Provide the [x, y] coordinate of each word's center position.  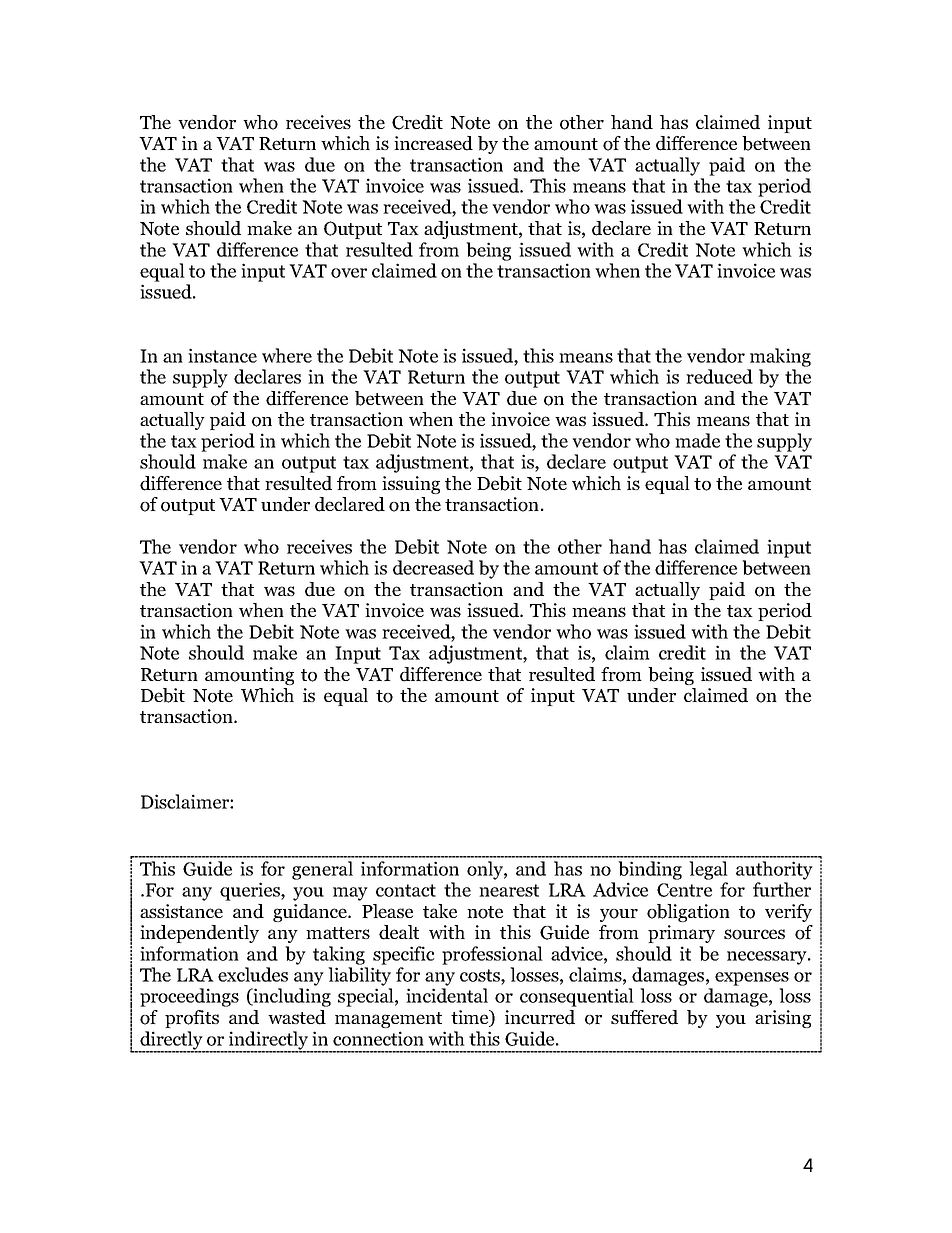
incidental [447, 995]
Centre [684, 890]
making [780, 357]
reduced [719, 376]
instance [222, 355]
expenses [752, 979]
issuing [411, 485]
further [782, 889]
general [322, 870]
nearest [509, 890]
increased [433, 143]
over [349, 273]
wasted [297, 1017]
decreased [433, 567]
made [697, 440]
